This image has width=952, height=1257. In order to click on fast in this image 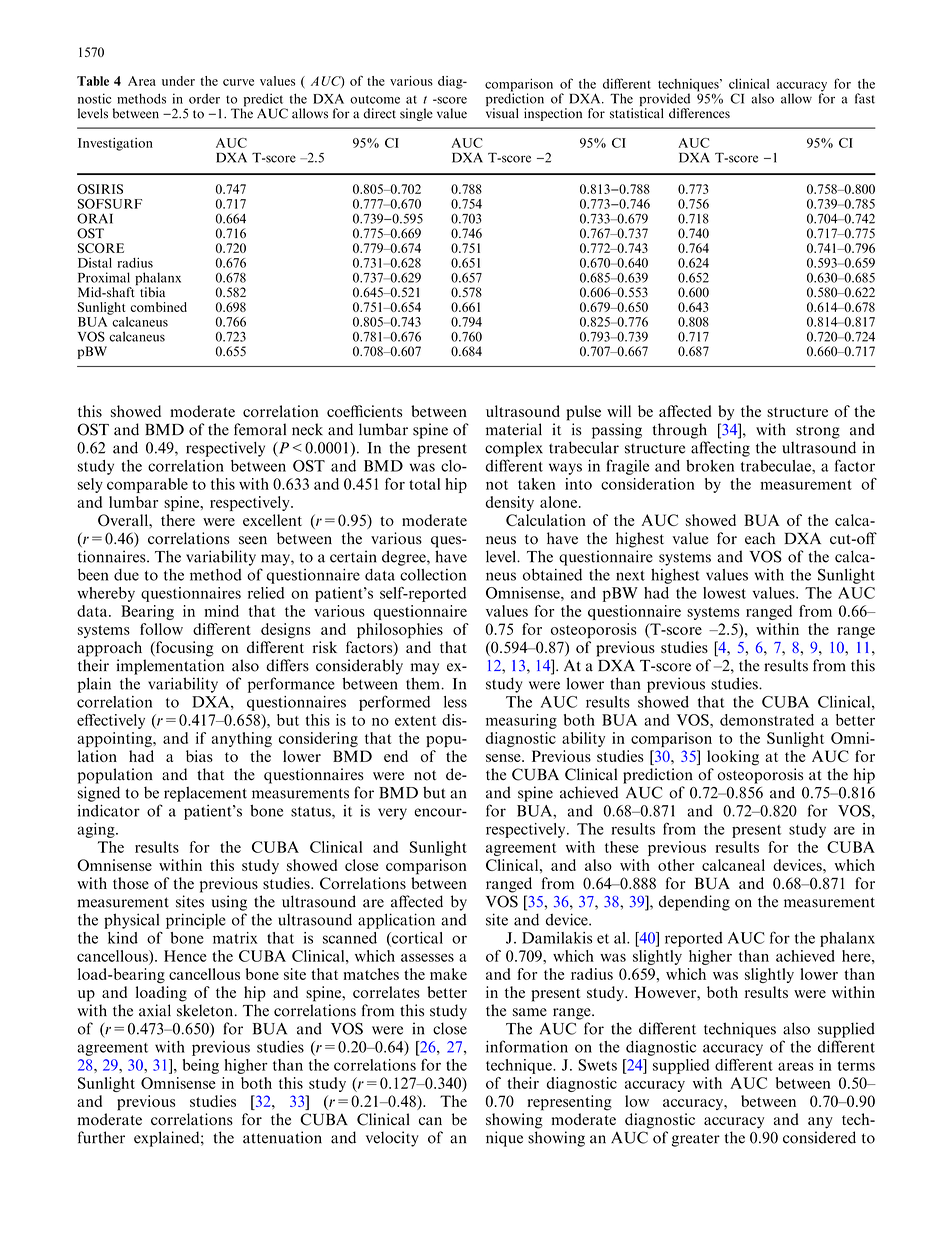, I will do `click(865, 98)`.
